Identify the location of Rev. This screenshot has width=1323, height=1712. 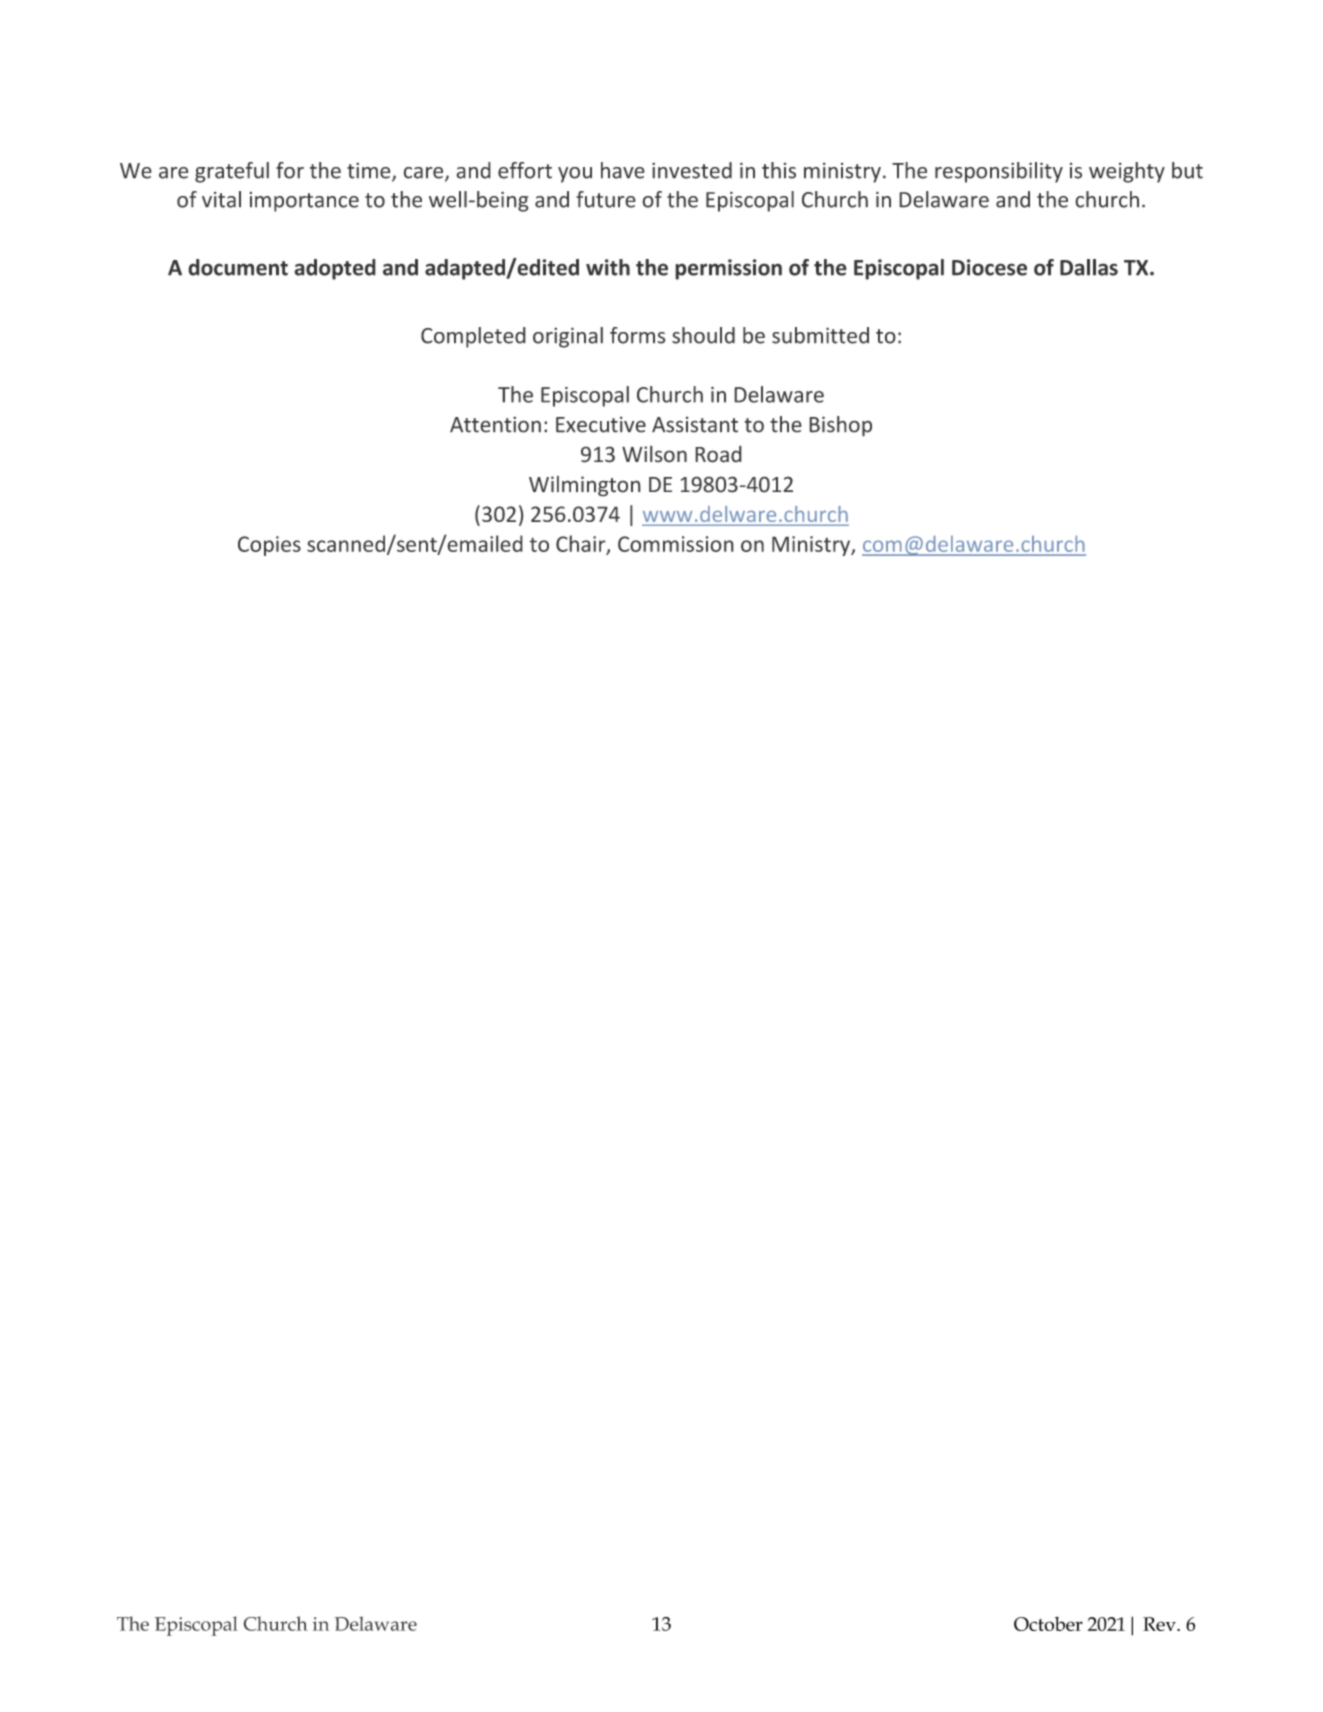
(1160, 1624).
